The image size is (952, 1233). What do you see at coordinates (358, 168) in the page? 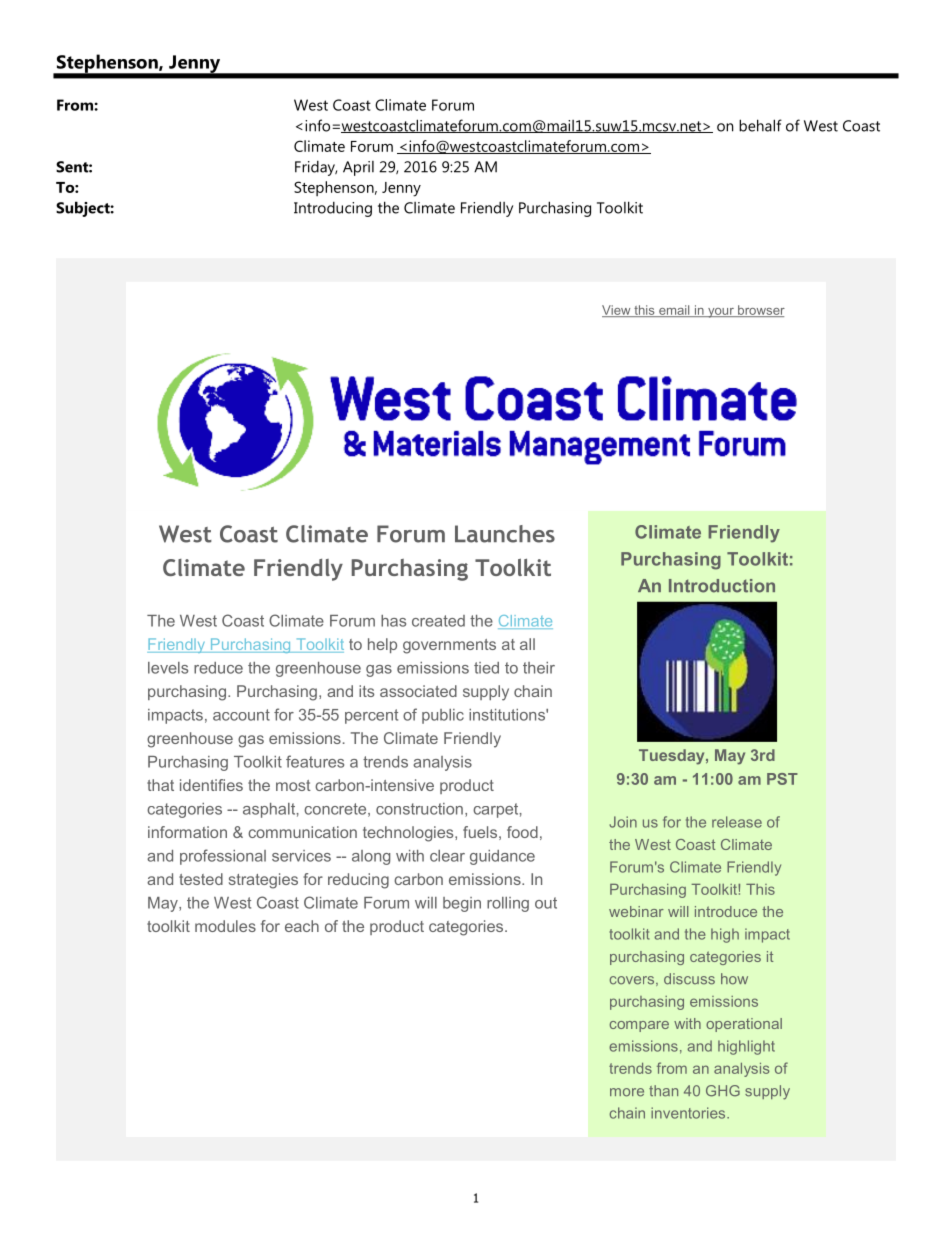
I see `April` at bounding box center [358, 168].
